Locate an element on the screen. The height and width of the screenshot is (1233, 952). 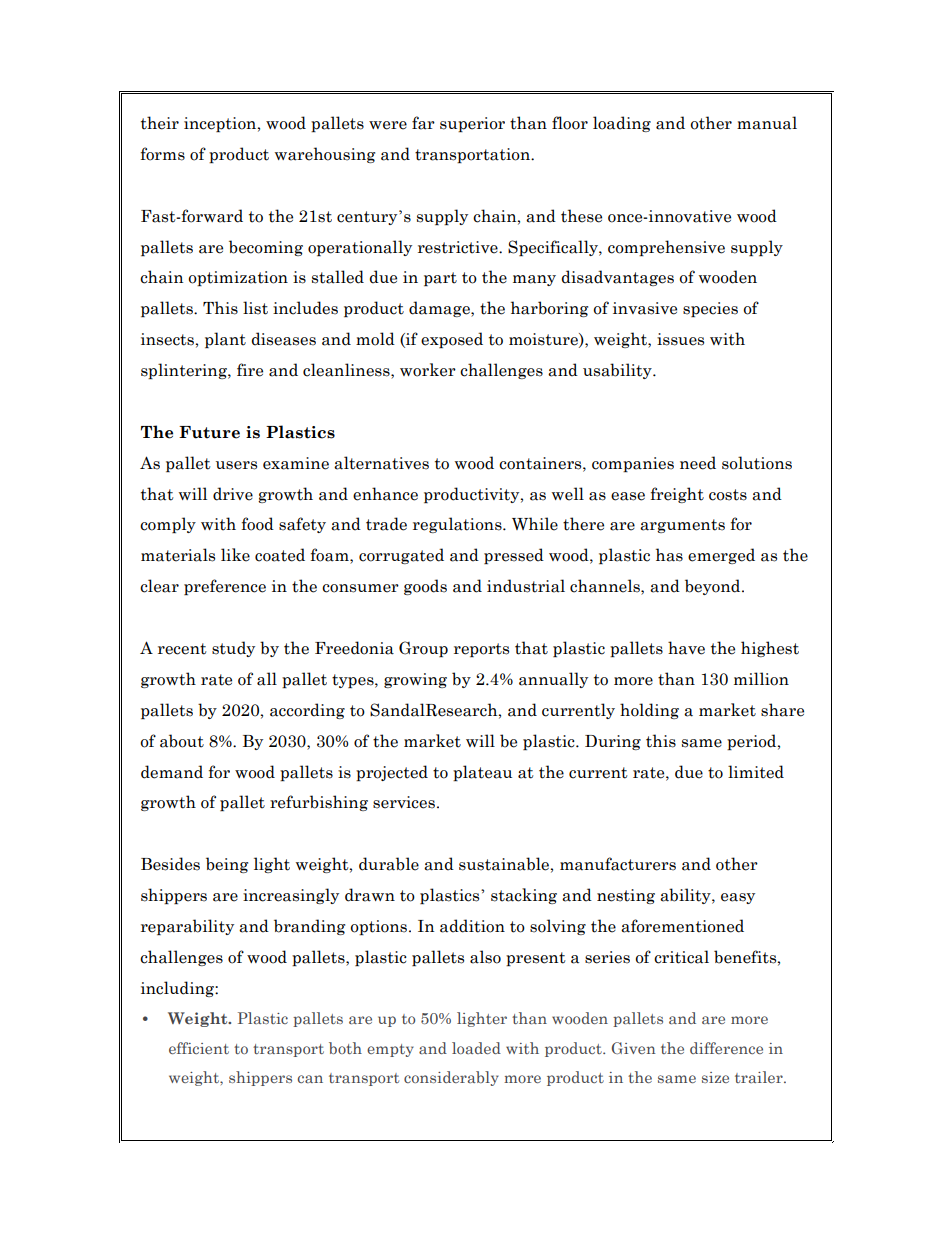
worker is located at coordinates (428, 370).
